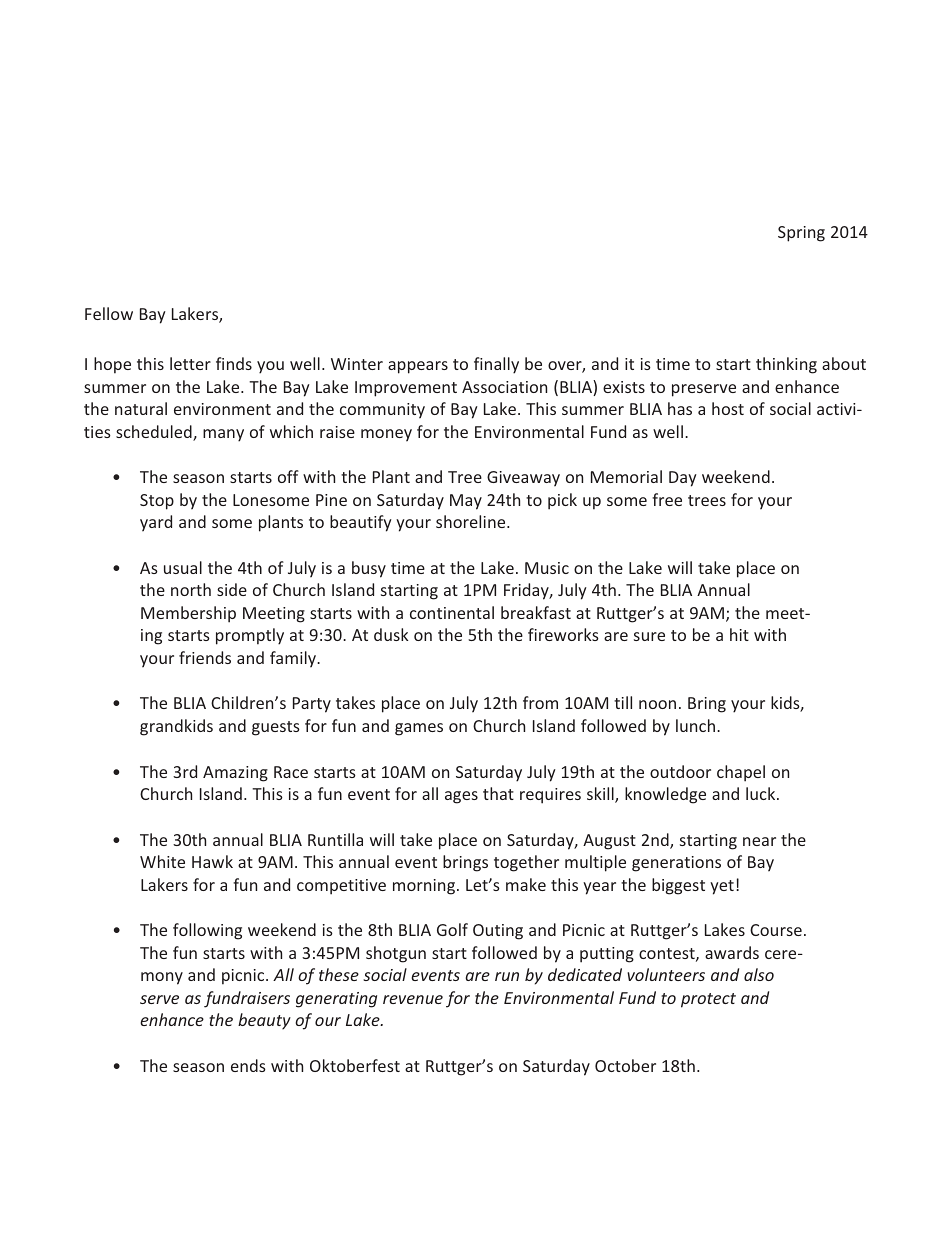 This page has height=1233, width=952. Describe the element at coordinates (667, 499) in the page. I see `free` at that location.
